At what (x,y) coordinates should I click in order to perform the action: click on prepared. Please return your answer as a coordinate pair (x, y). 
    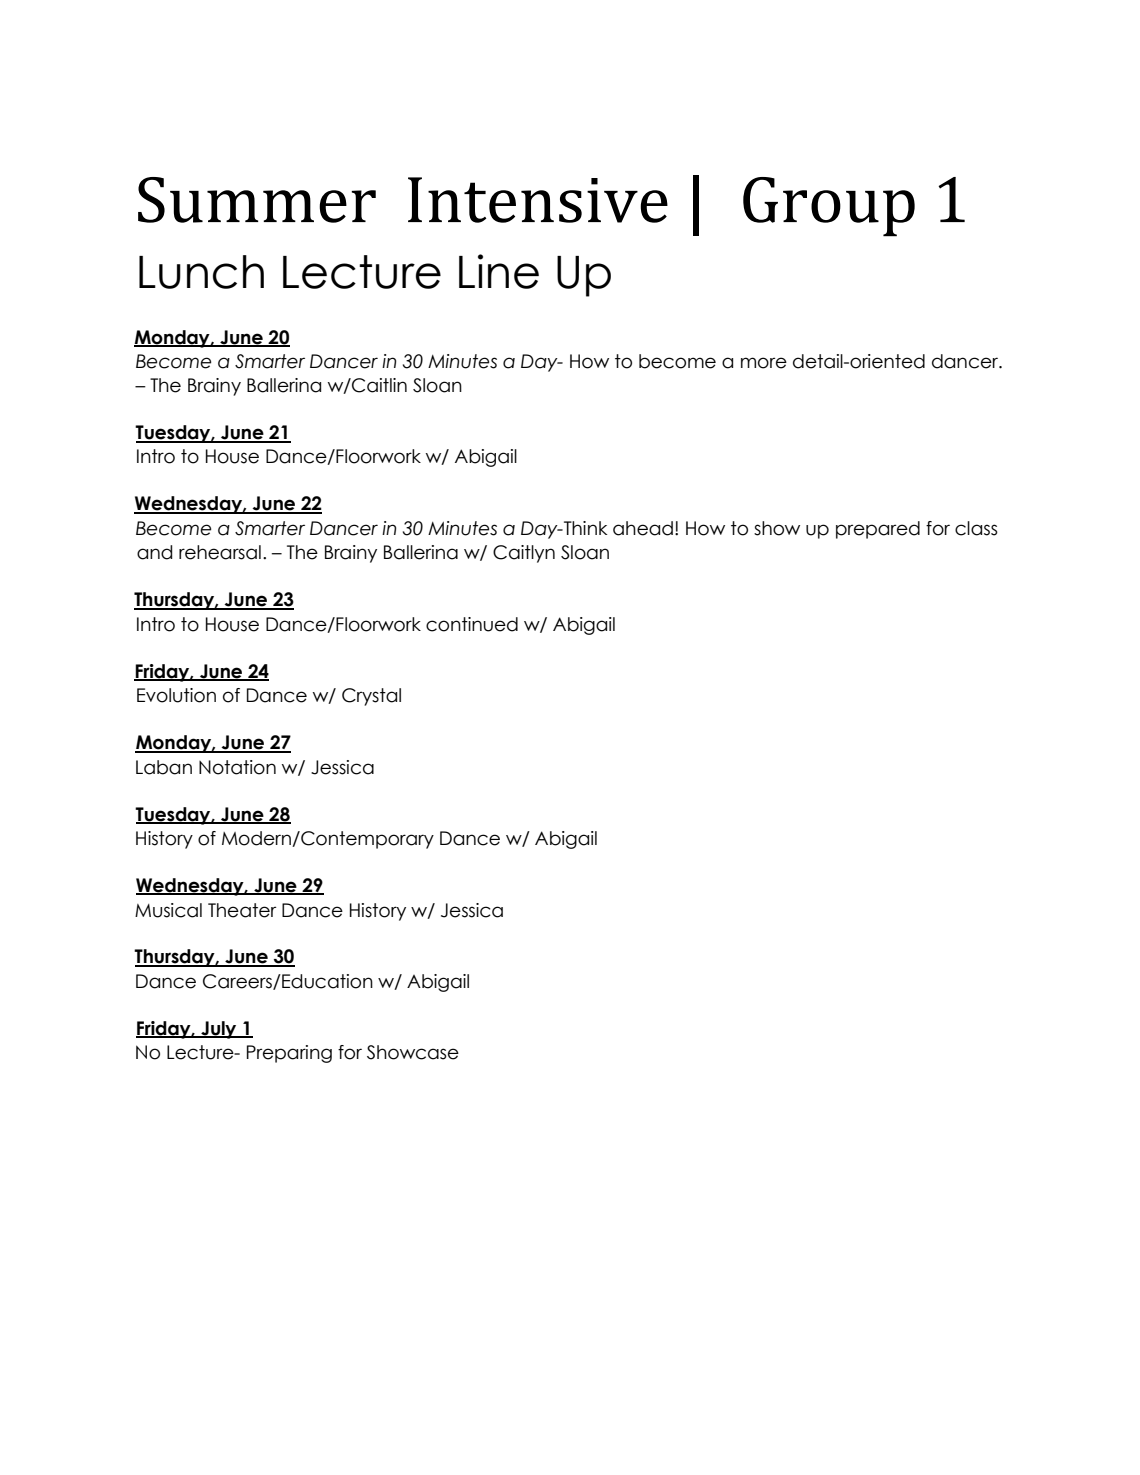
    Looking at the image, I should click on (878, 530).
